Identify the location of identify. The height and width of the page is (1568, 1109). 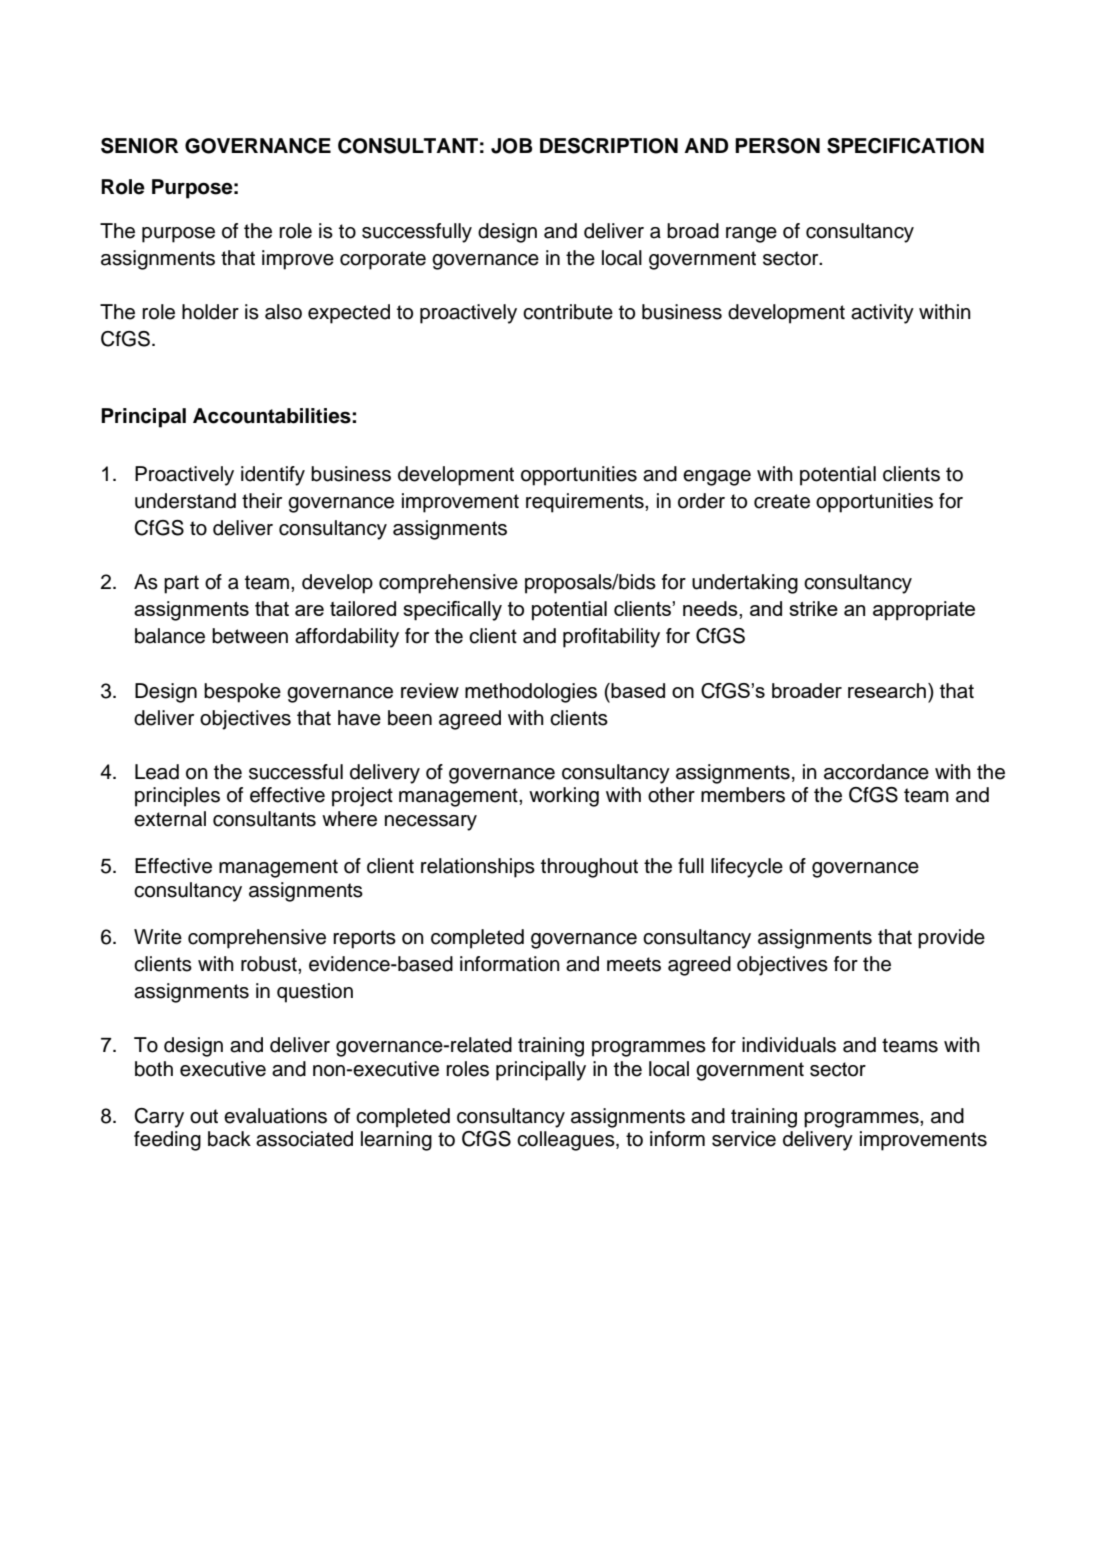
(273, 476).
